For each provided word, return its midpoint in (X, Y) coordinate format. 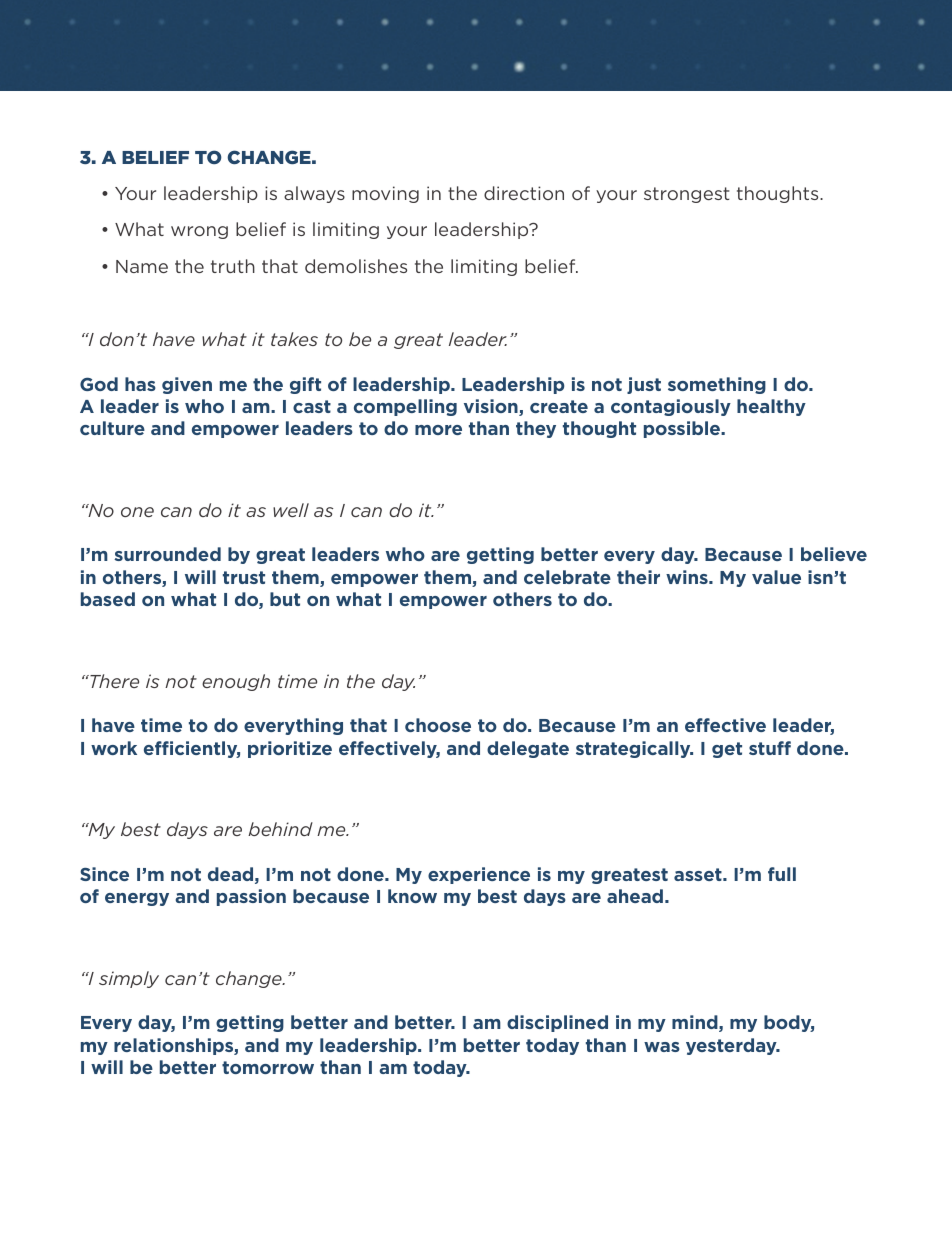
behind (280, 829)
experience (479, 875)
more (438, 430)
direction (524, 193)
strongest (687, 195)
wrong (199, 232)
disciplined (557, 1023)
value (776, 577)
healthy (771, 407)
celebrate (567, 577)
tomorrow (268, 1067)
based (108, 599)
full (782, 874)
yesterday (732, 1046)
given (187, 385)
